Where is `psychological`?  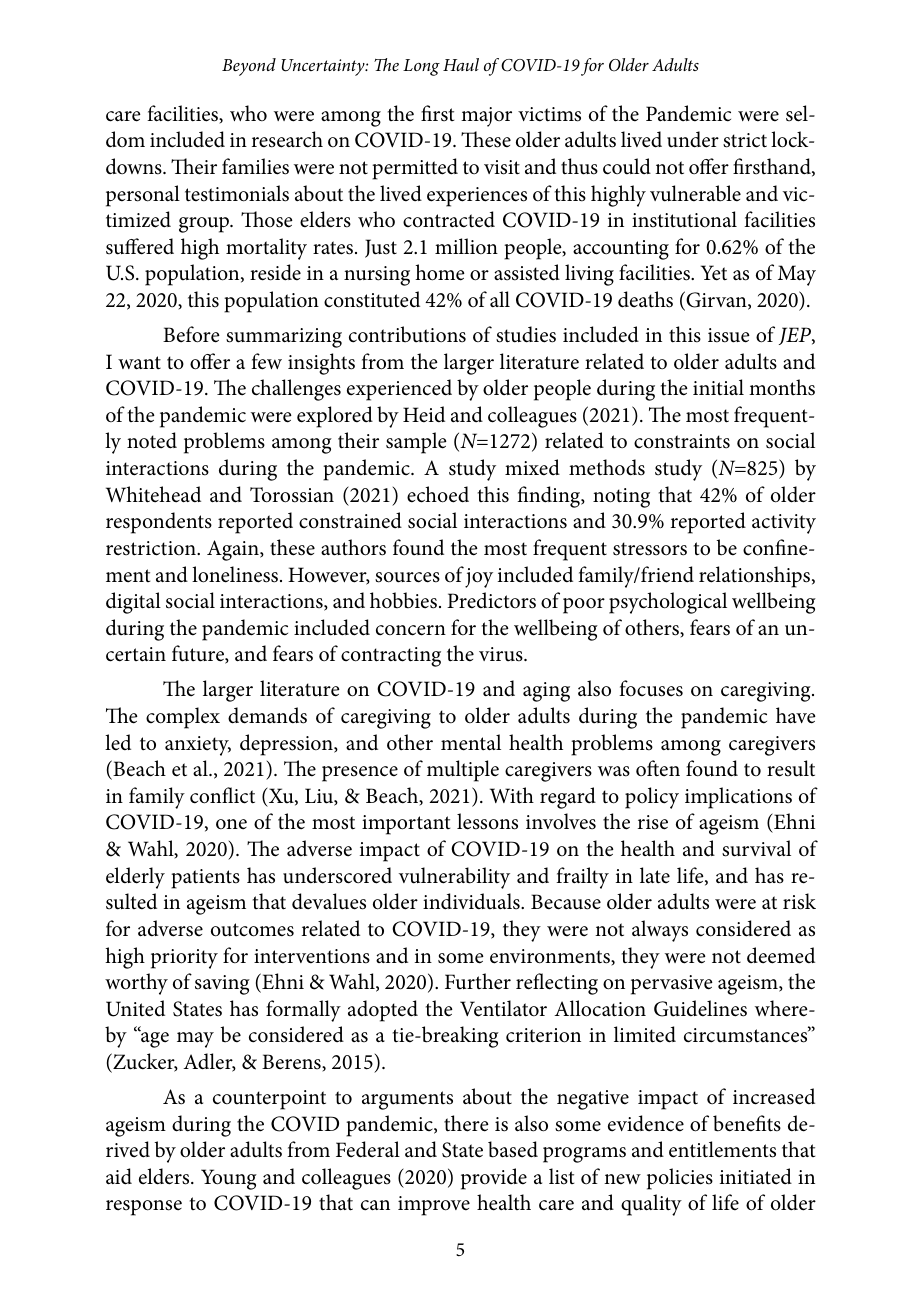
psychological is located at coordinates (668, 603).
